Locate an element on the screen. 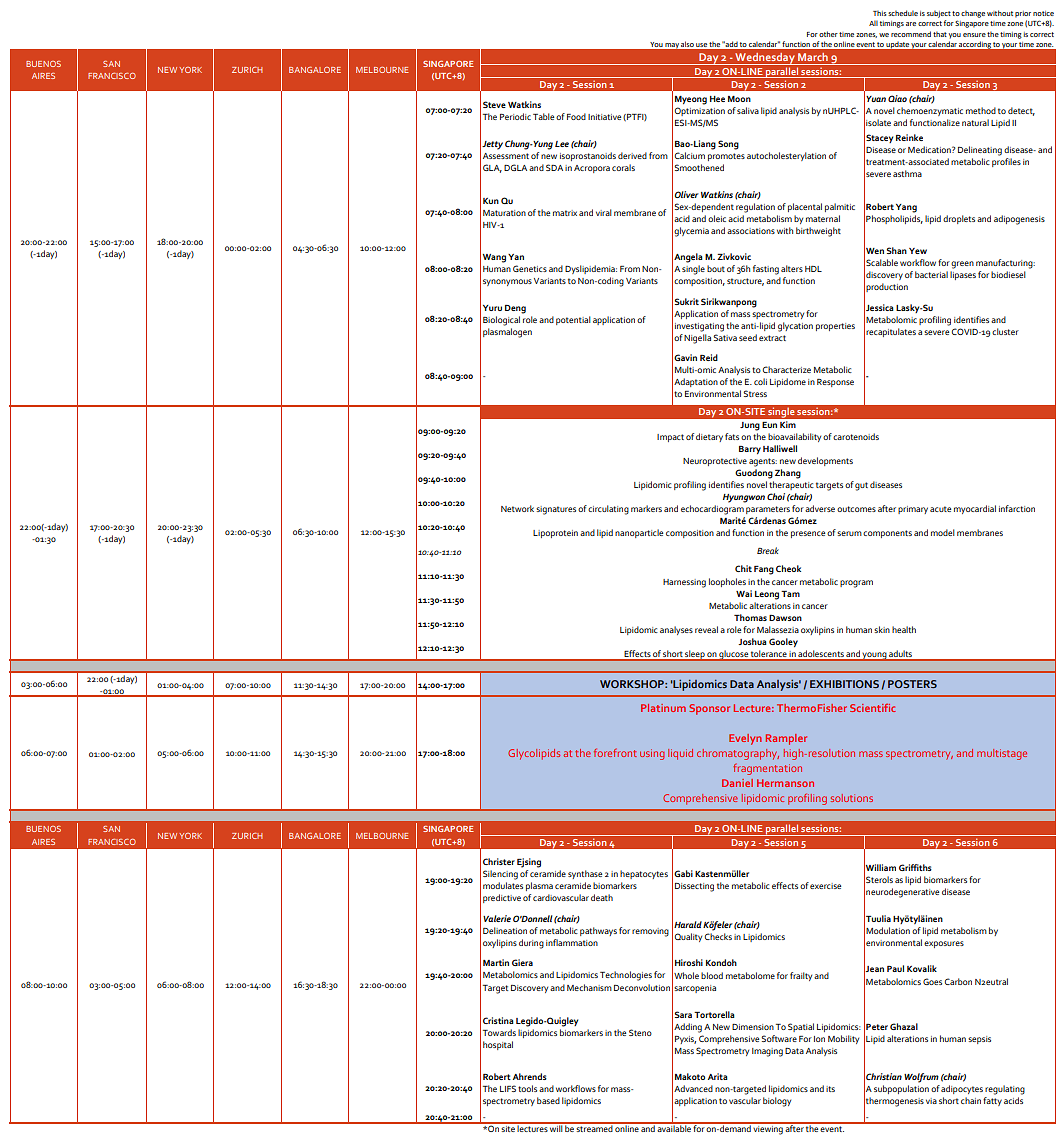 This screenshot has width=1064, height=1147. tools is located at coordinates (527, 1088).
